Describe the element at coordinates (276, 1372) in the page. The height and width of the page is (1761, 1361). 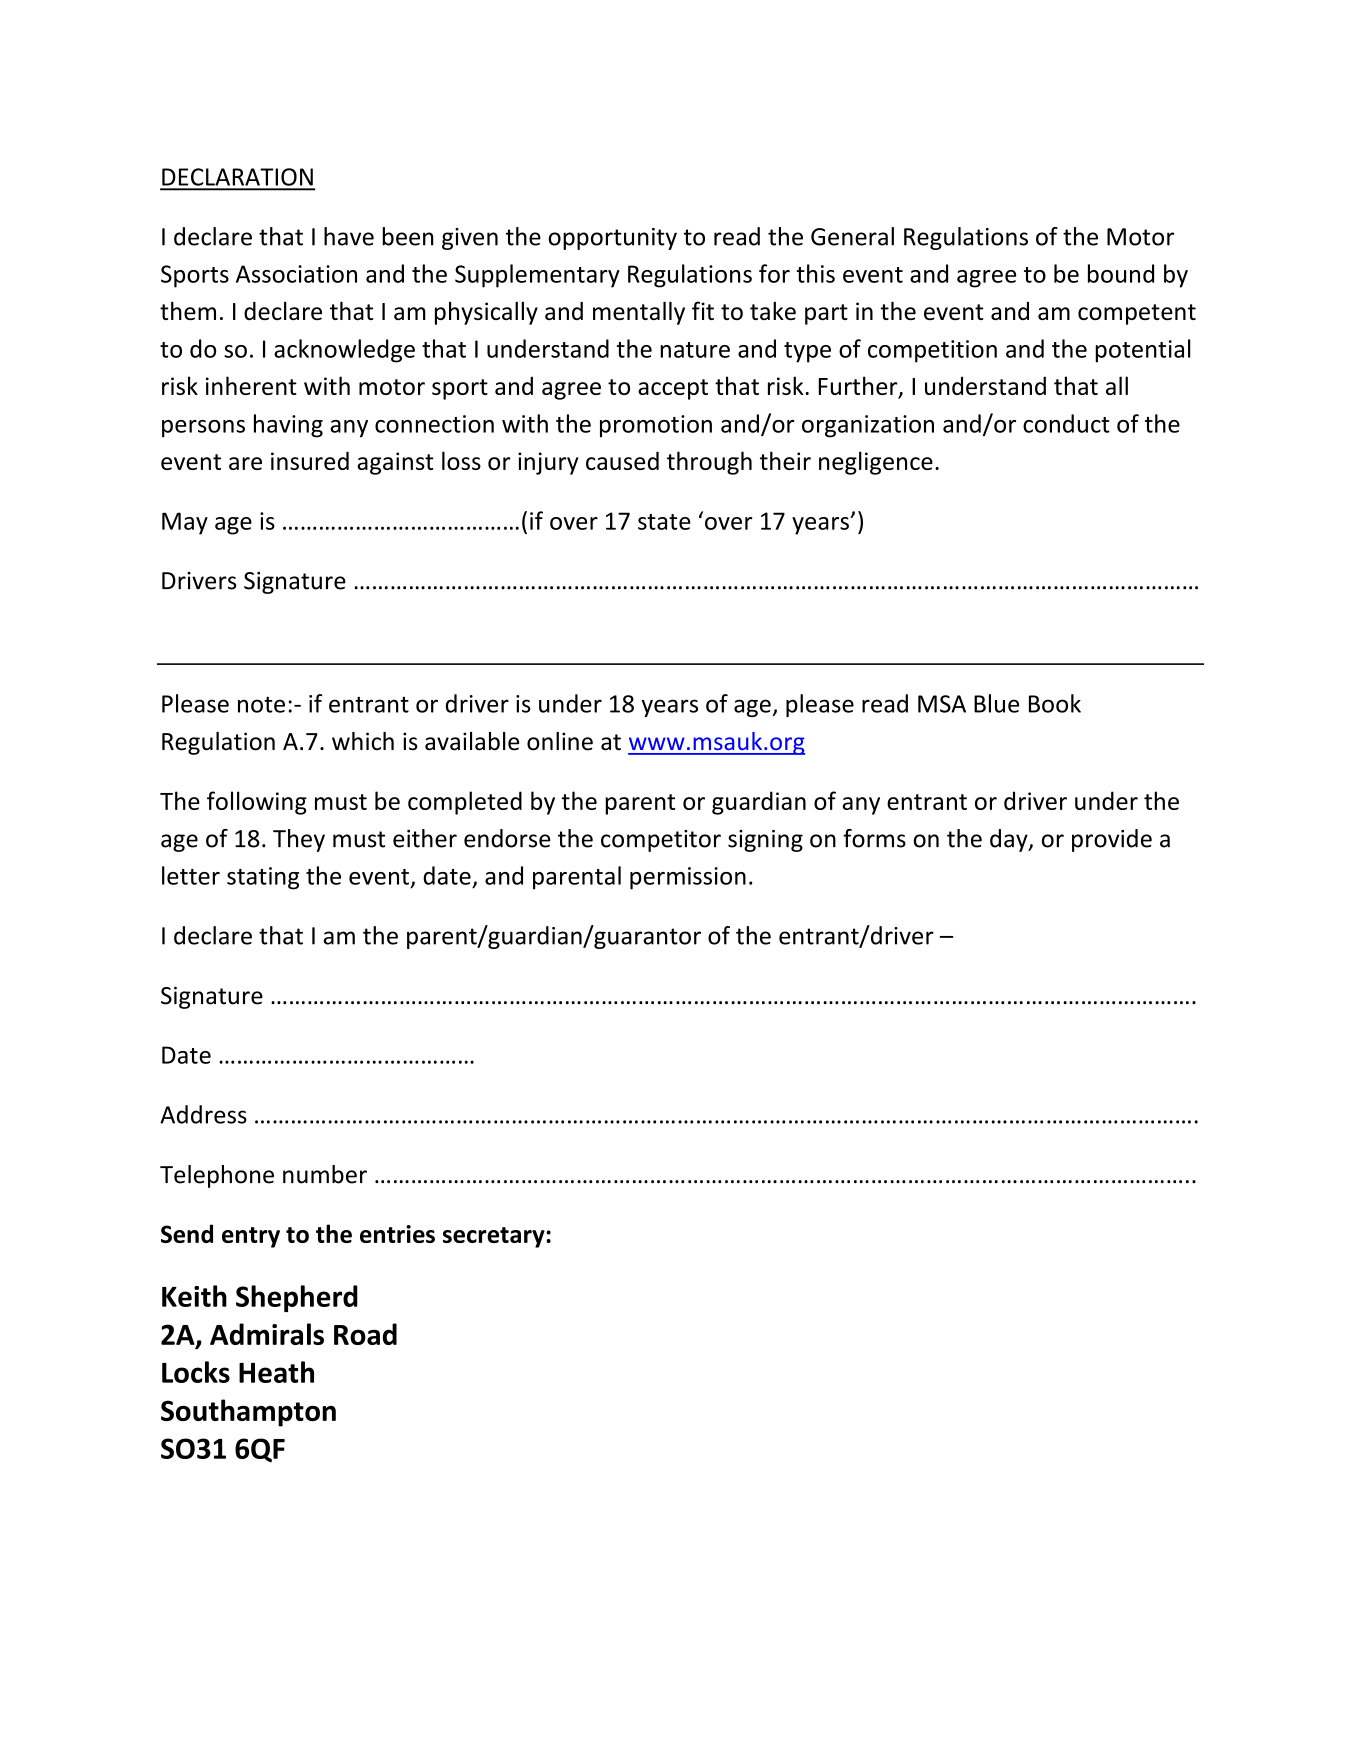
I see `Heath` at that location.
